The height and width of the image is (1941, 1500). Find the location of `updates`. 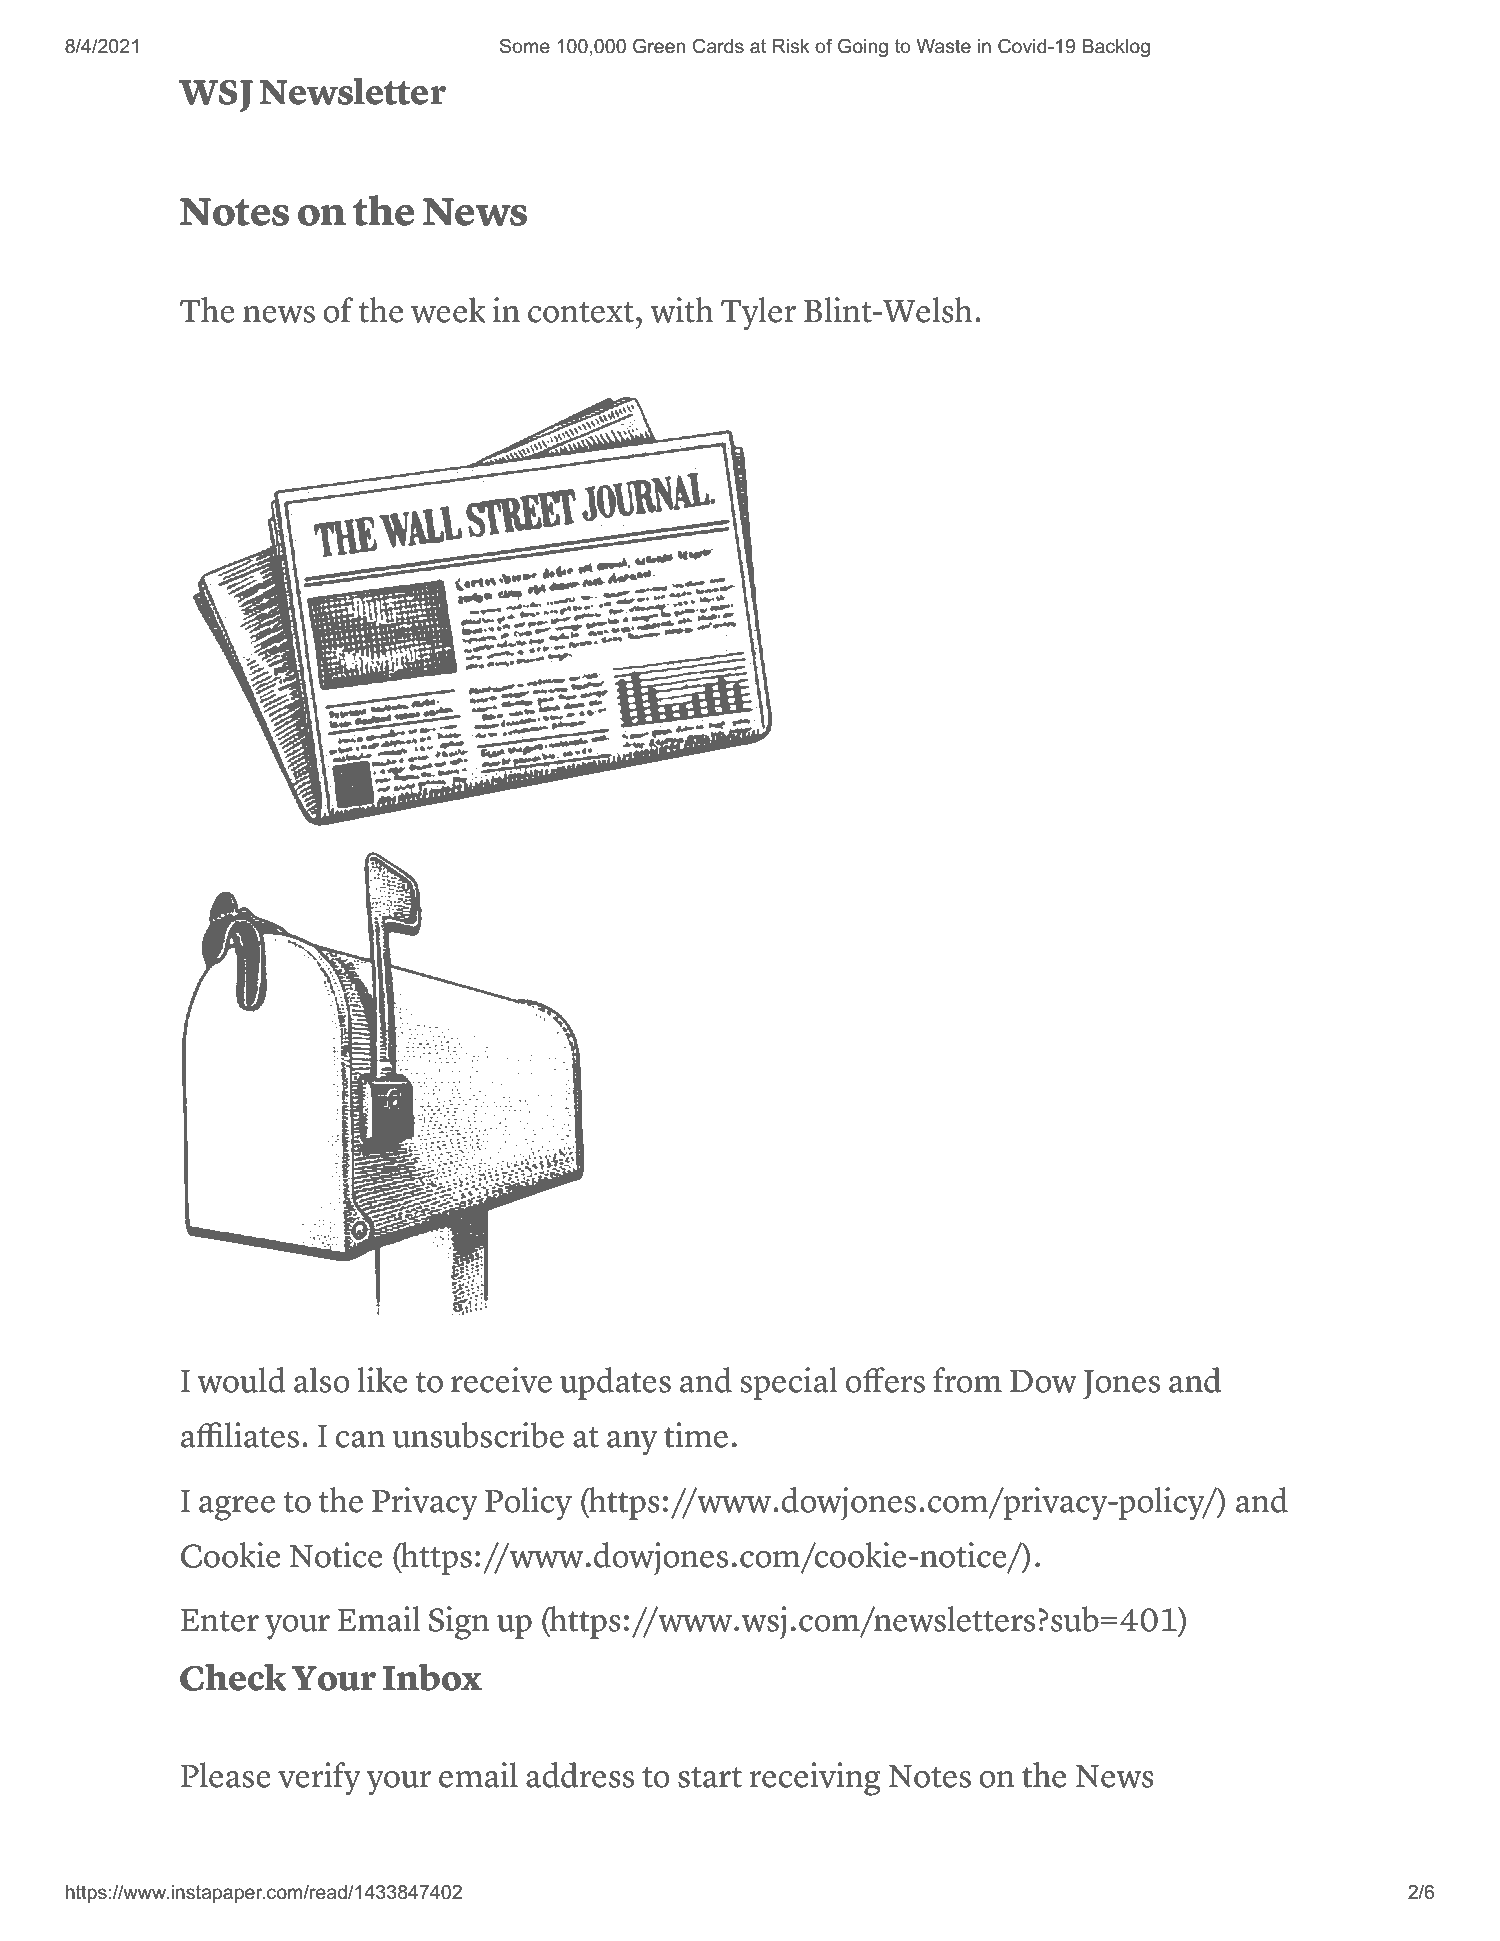

updates is located at coordinates (615, 1383).
